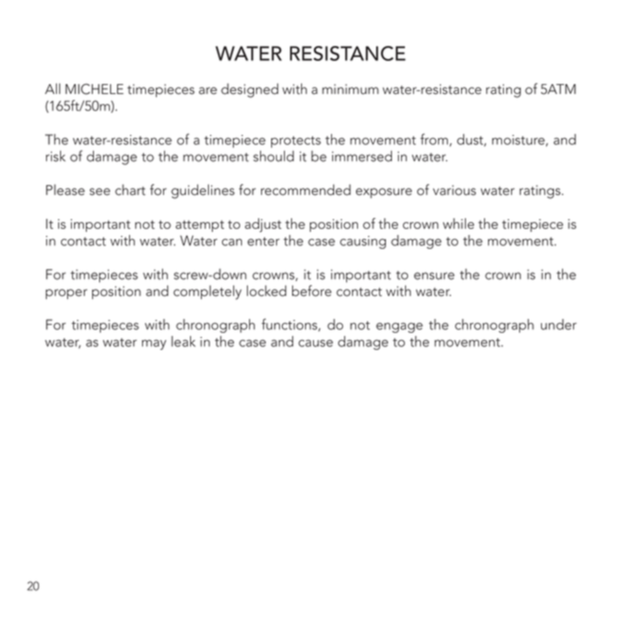  Describe the element at coordinates (434, 139) in the screenshot. I see `from` at that location.
